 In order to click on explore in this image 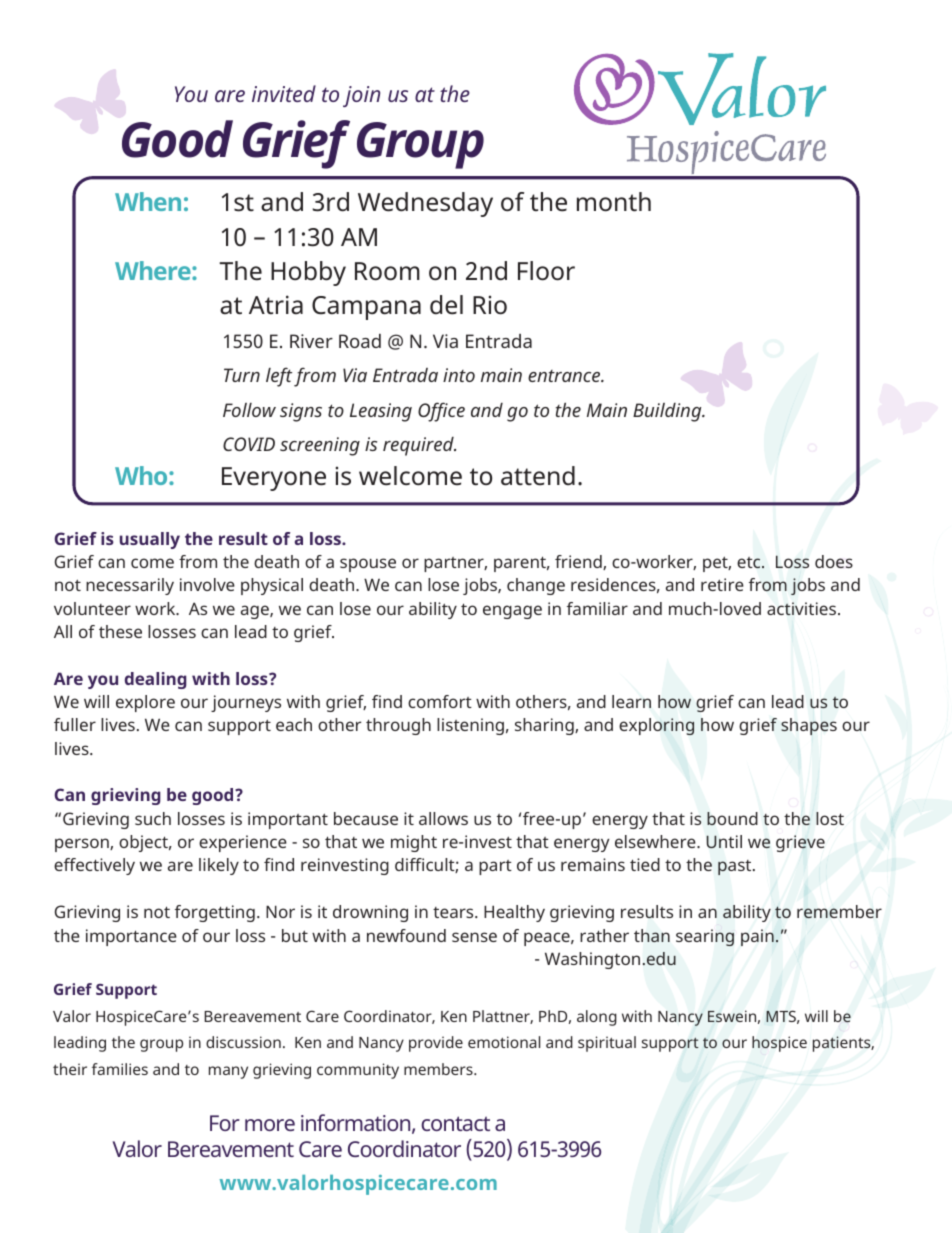, I will do `click(145, 703)`.
